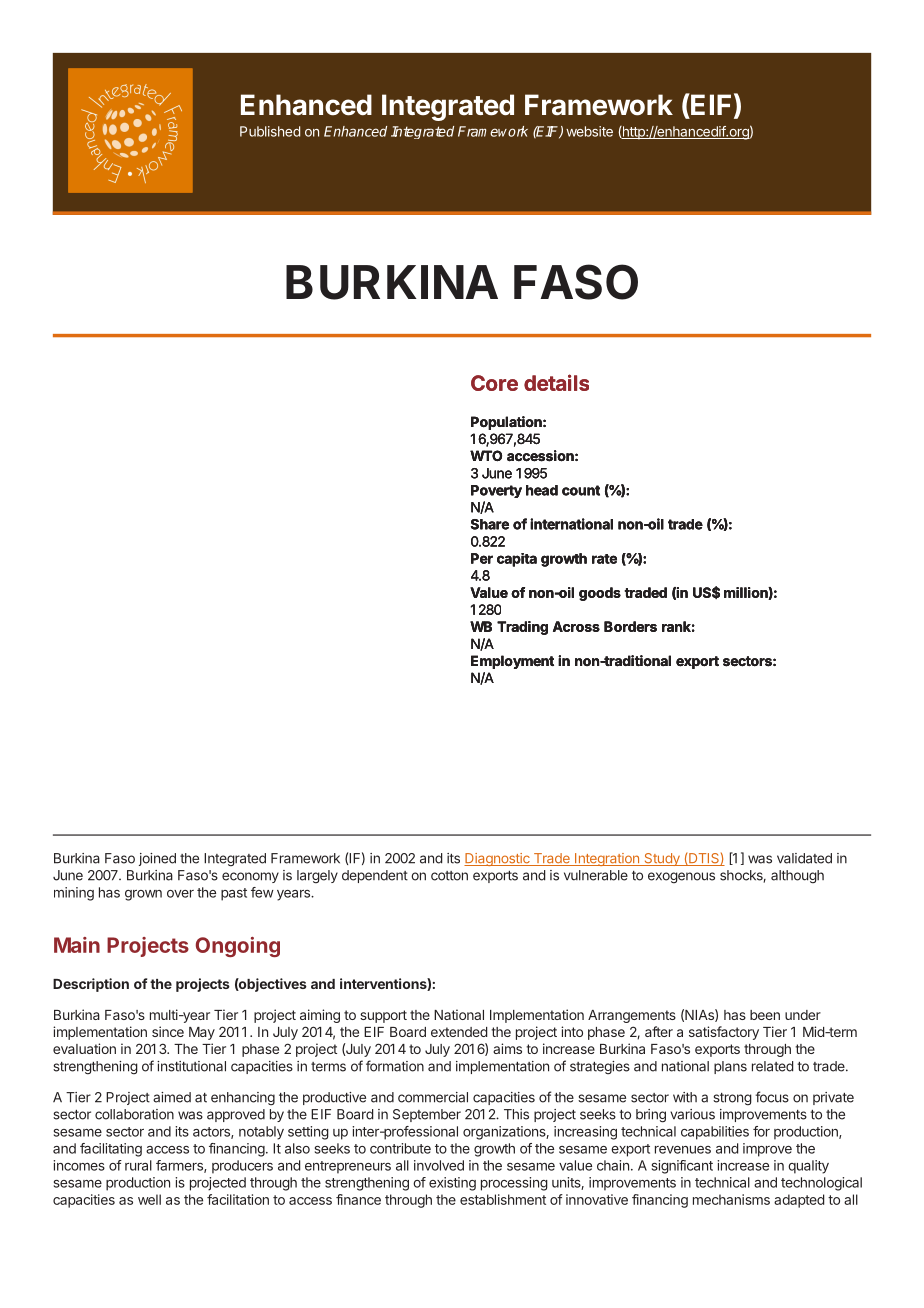 The image size is (924, 1308). Describe the element at coordinates (439, 1165) in the image. I see `involved` at that location.
